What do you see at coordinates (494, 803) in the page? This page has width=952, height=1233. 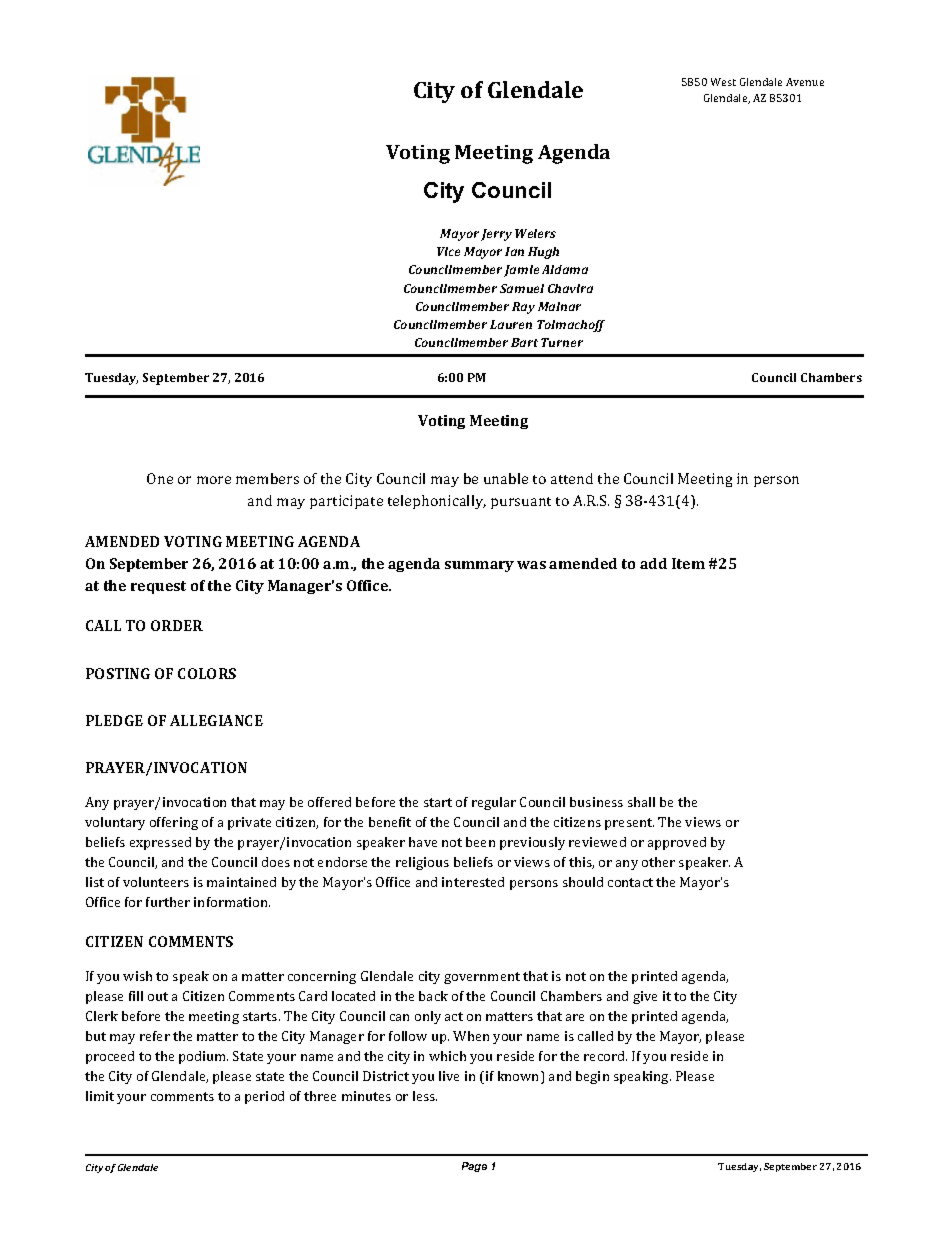 I see `regular` at bounding box center [494, 803].
